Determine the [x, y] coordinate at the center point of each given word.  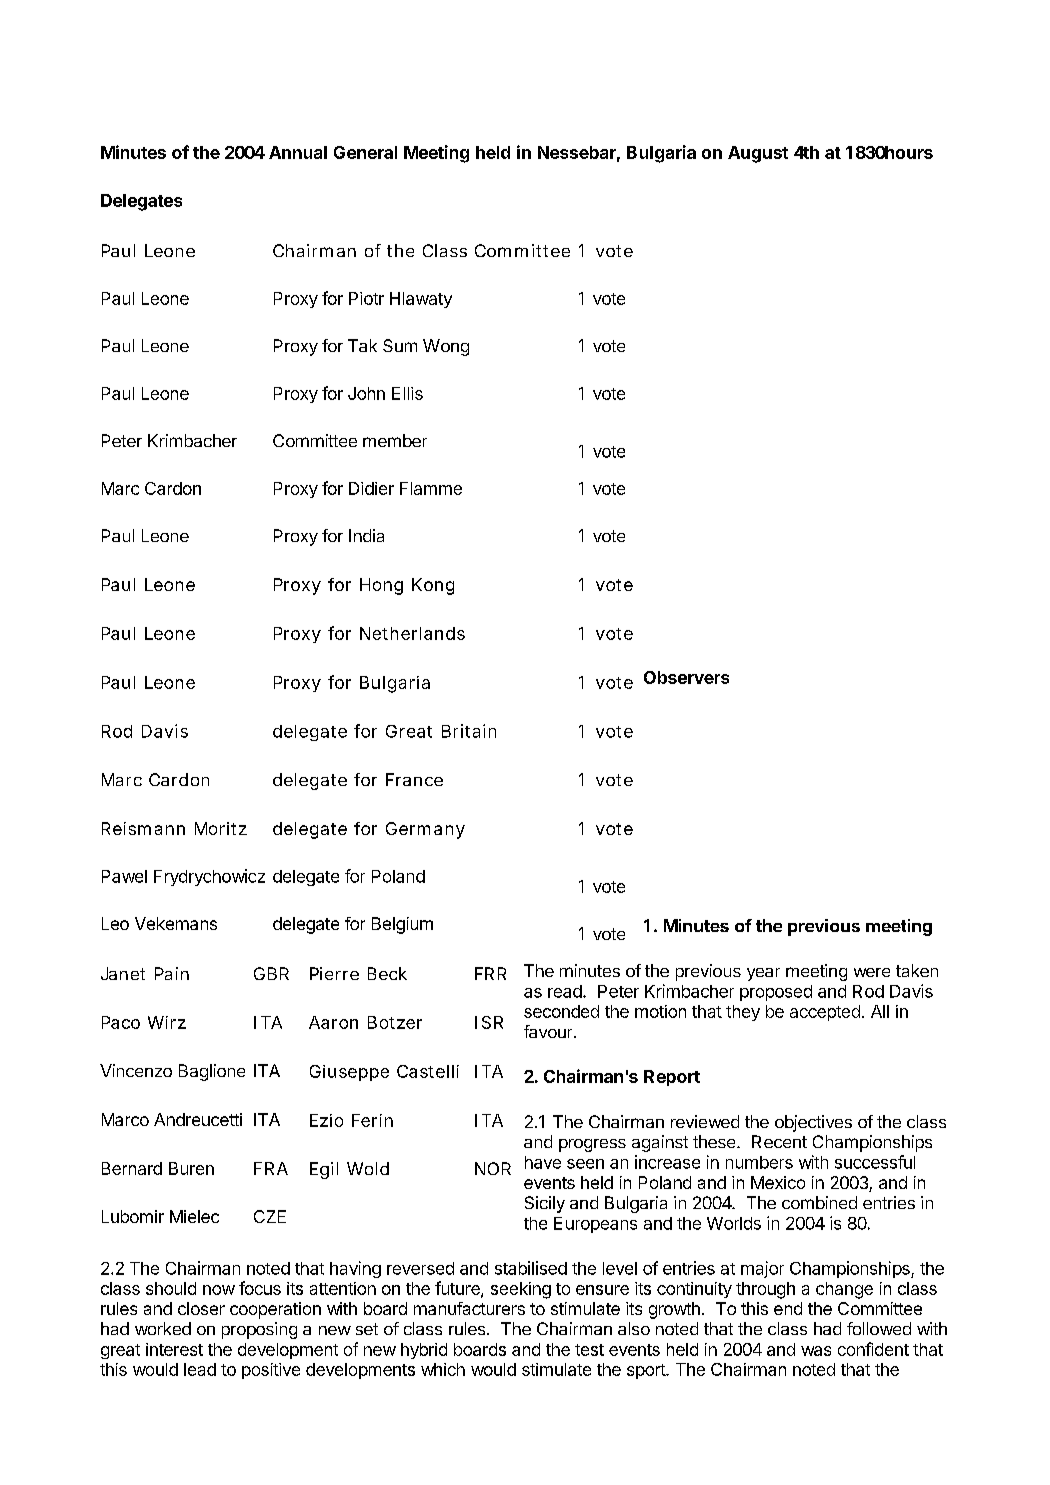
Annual [298, 152]
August [758, 154]
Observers [686, 677]
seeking [521, 1290]
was [816, 1351]
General [365, 152]
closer [201, 1308]
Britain [469, 731]
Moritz [221, 828]
